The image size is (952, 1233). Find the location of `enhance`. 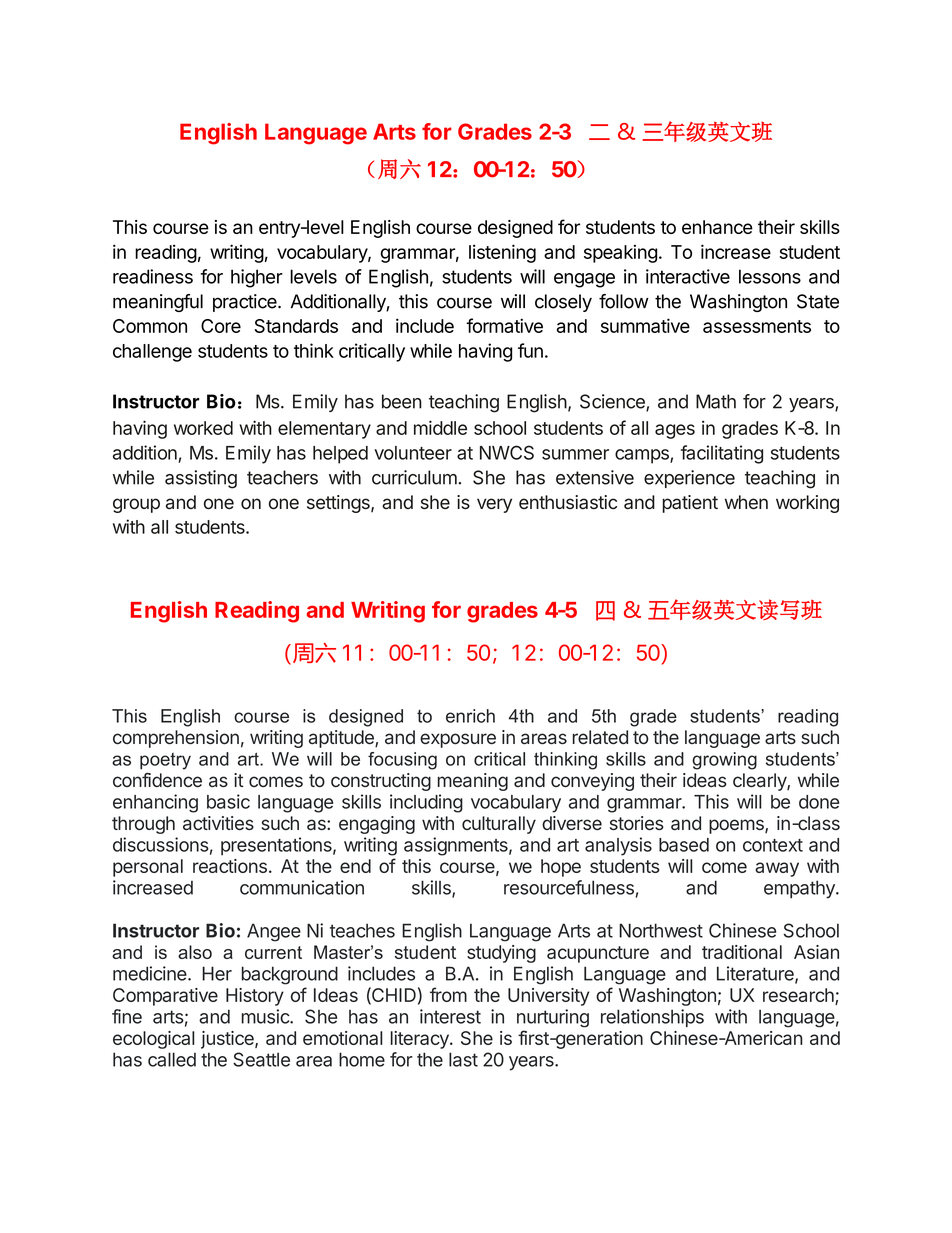

enhance is located at coordinates (717, 227).
